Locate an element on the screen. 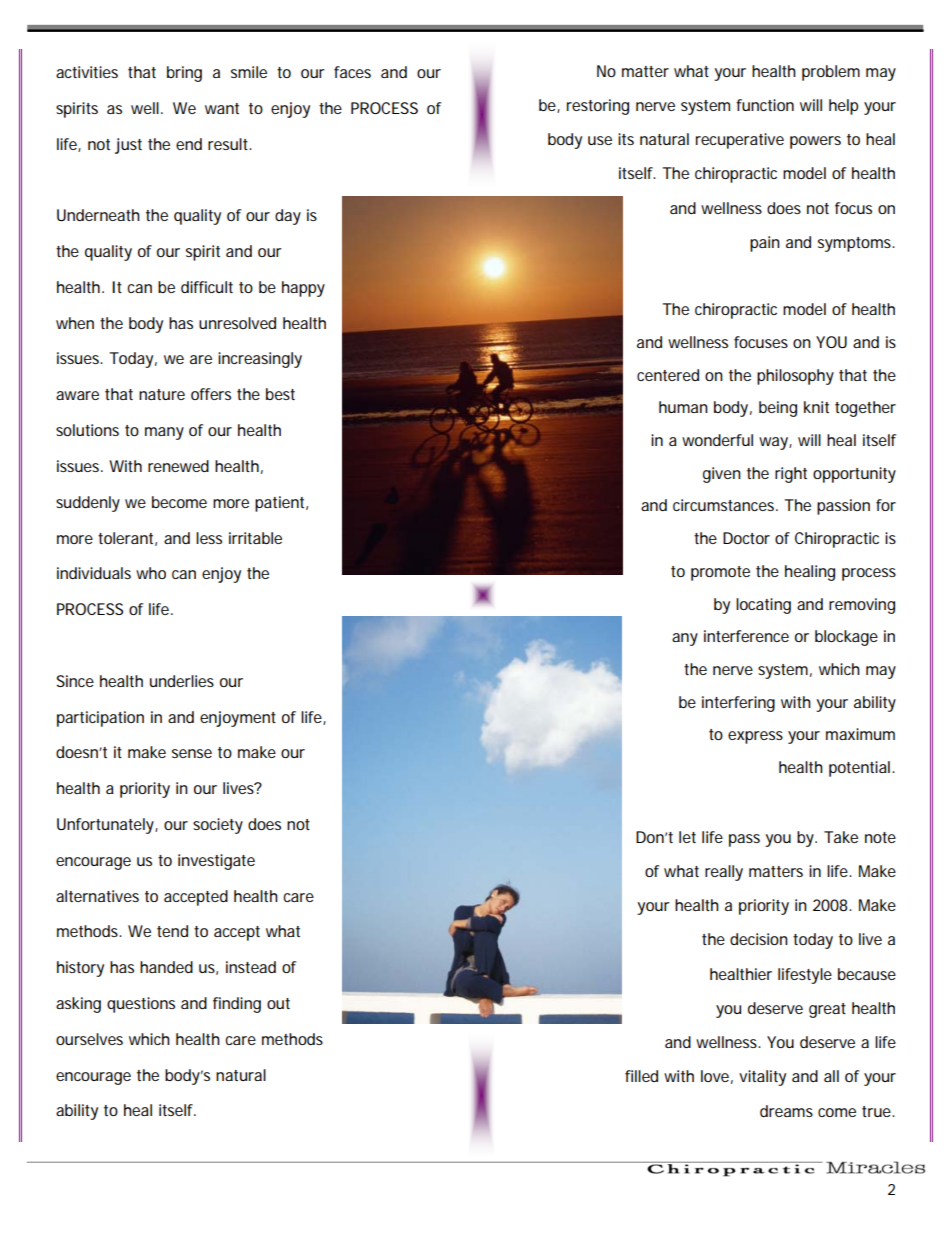  pain is located at coordinates (765, 244).
